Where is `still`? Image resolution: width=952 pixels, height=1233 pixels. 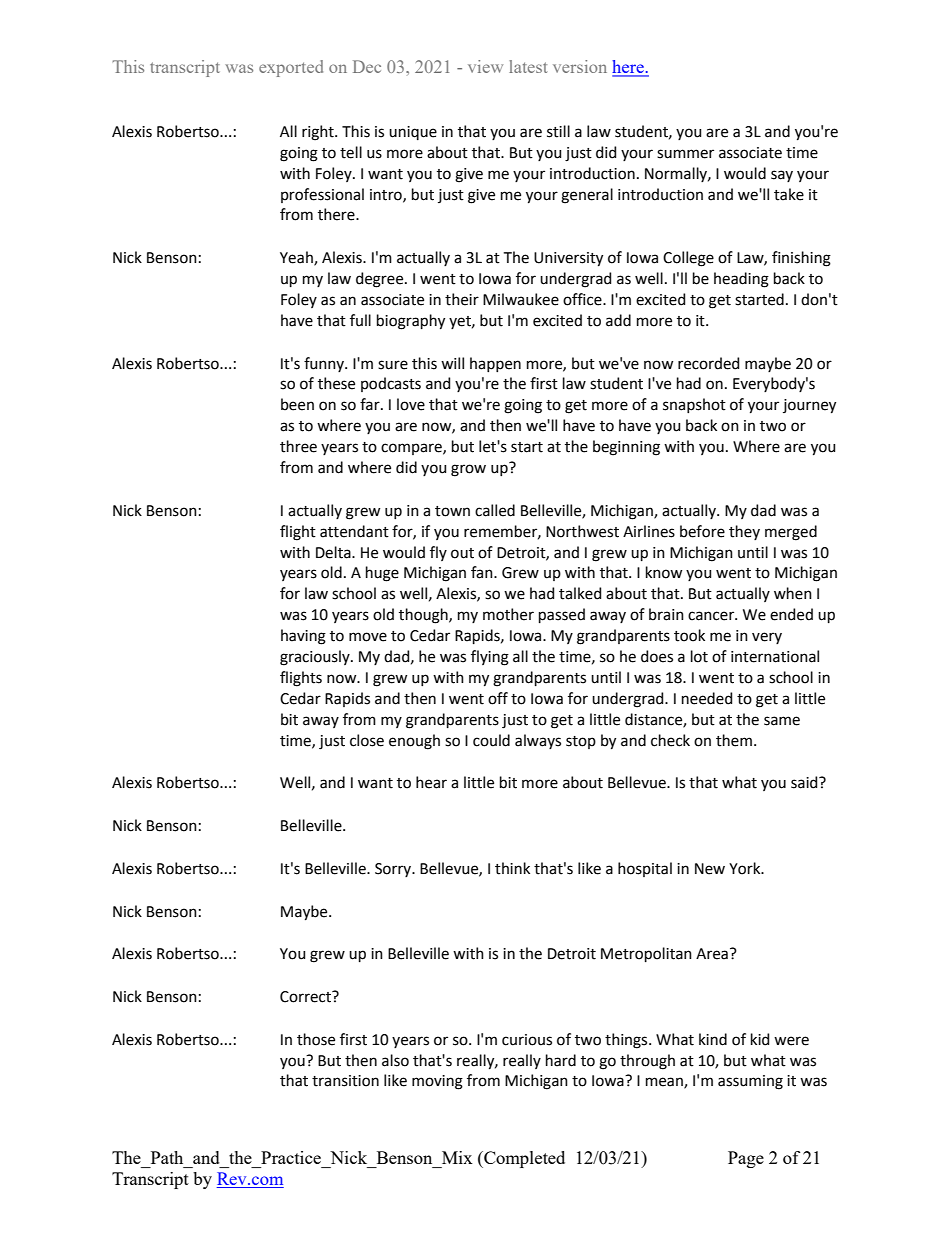 still is located at coordinates (558, 131).
